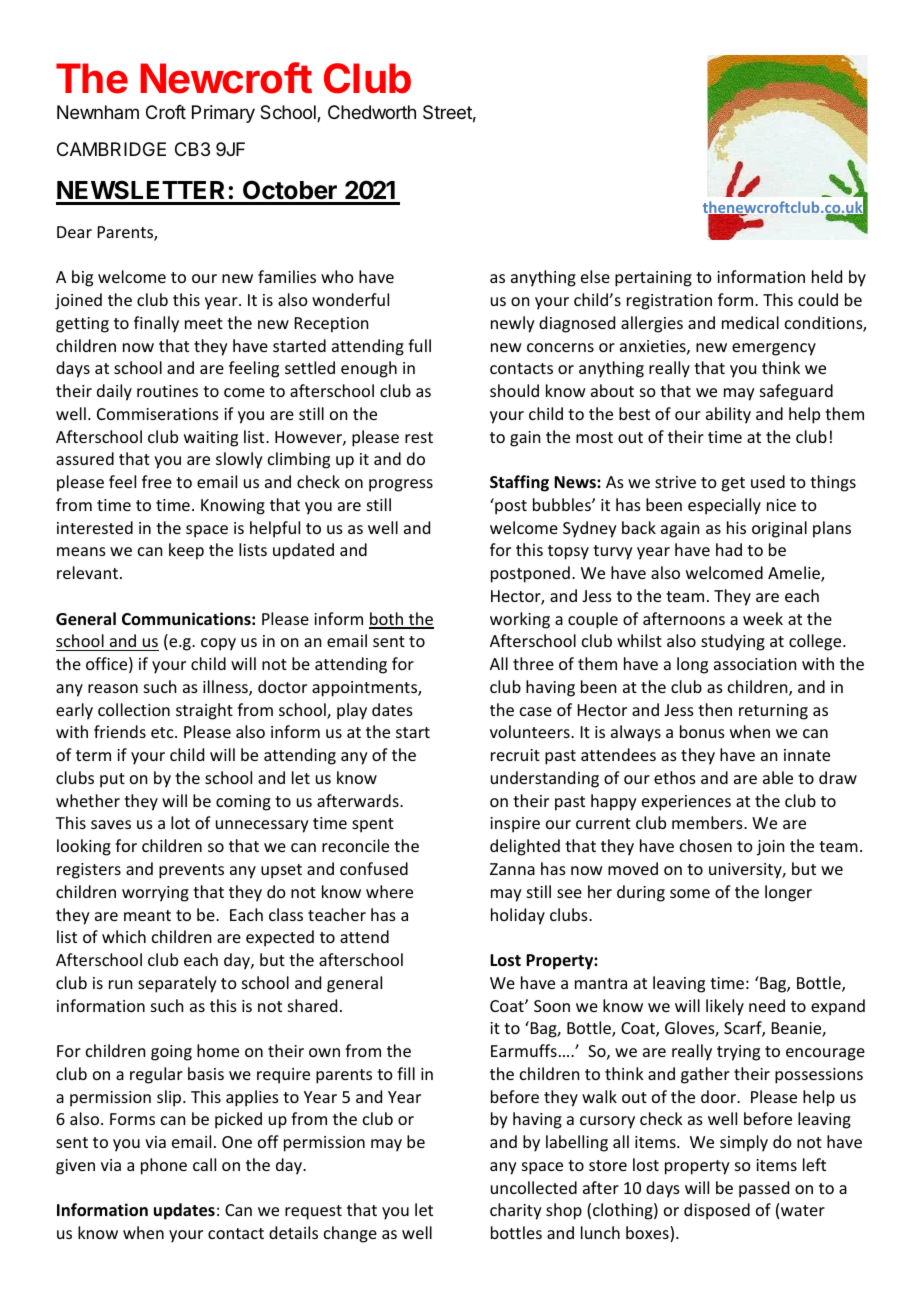 The width and height of the screenshot is (924, 1308). I want to click on charity, so click(516, 1211).
